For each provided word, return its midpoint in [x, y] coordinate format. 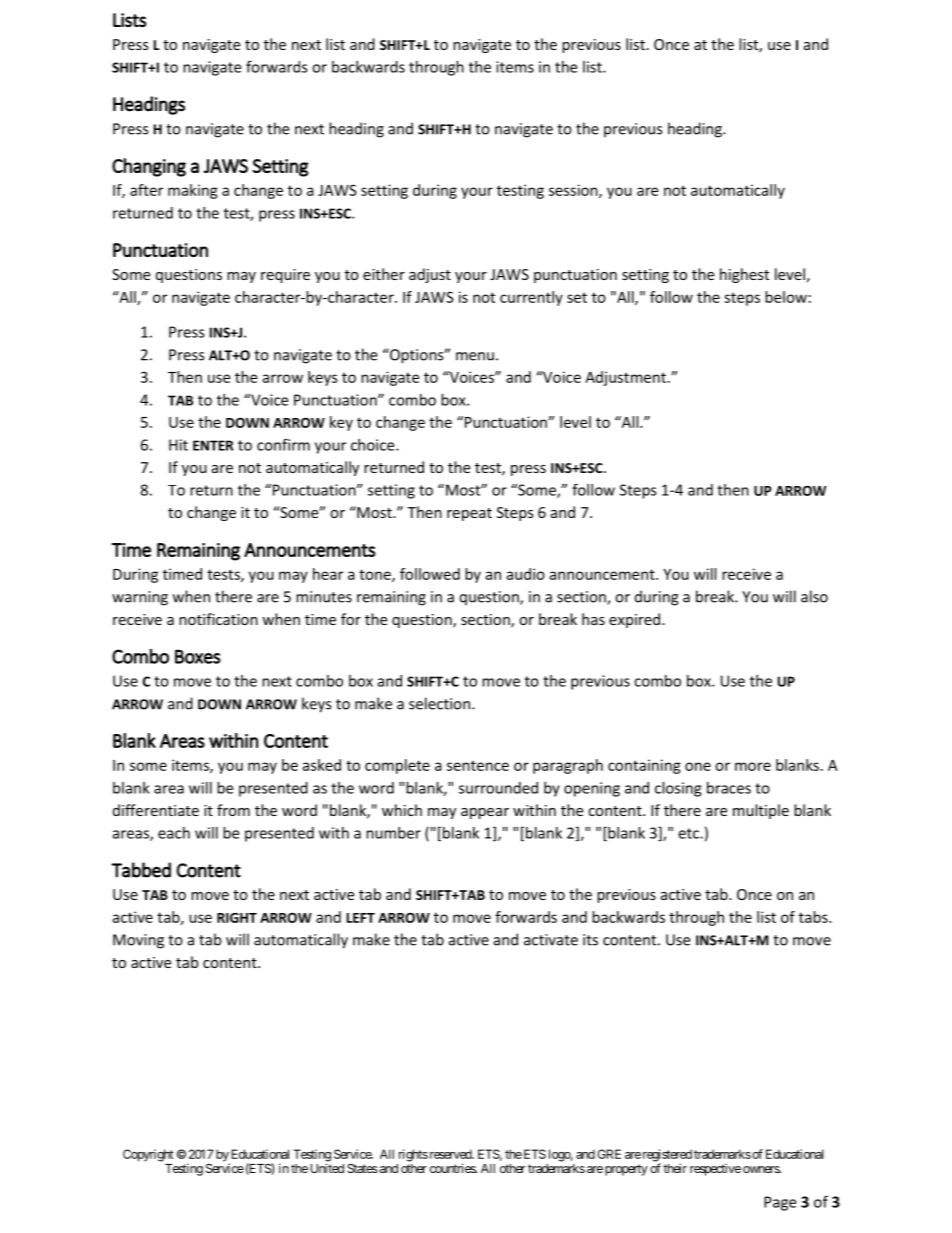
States [362, 1168]
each [174, 833]
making [193, 191]
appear [485, 813]
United [327, 1168]
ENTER [213, 445]
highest [744, 275]
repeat [469, 514]
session [574, 191]
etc [689, 833]
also [814, 596]
